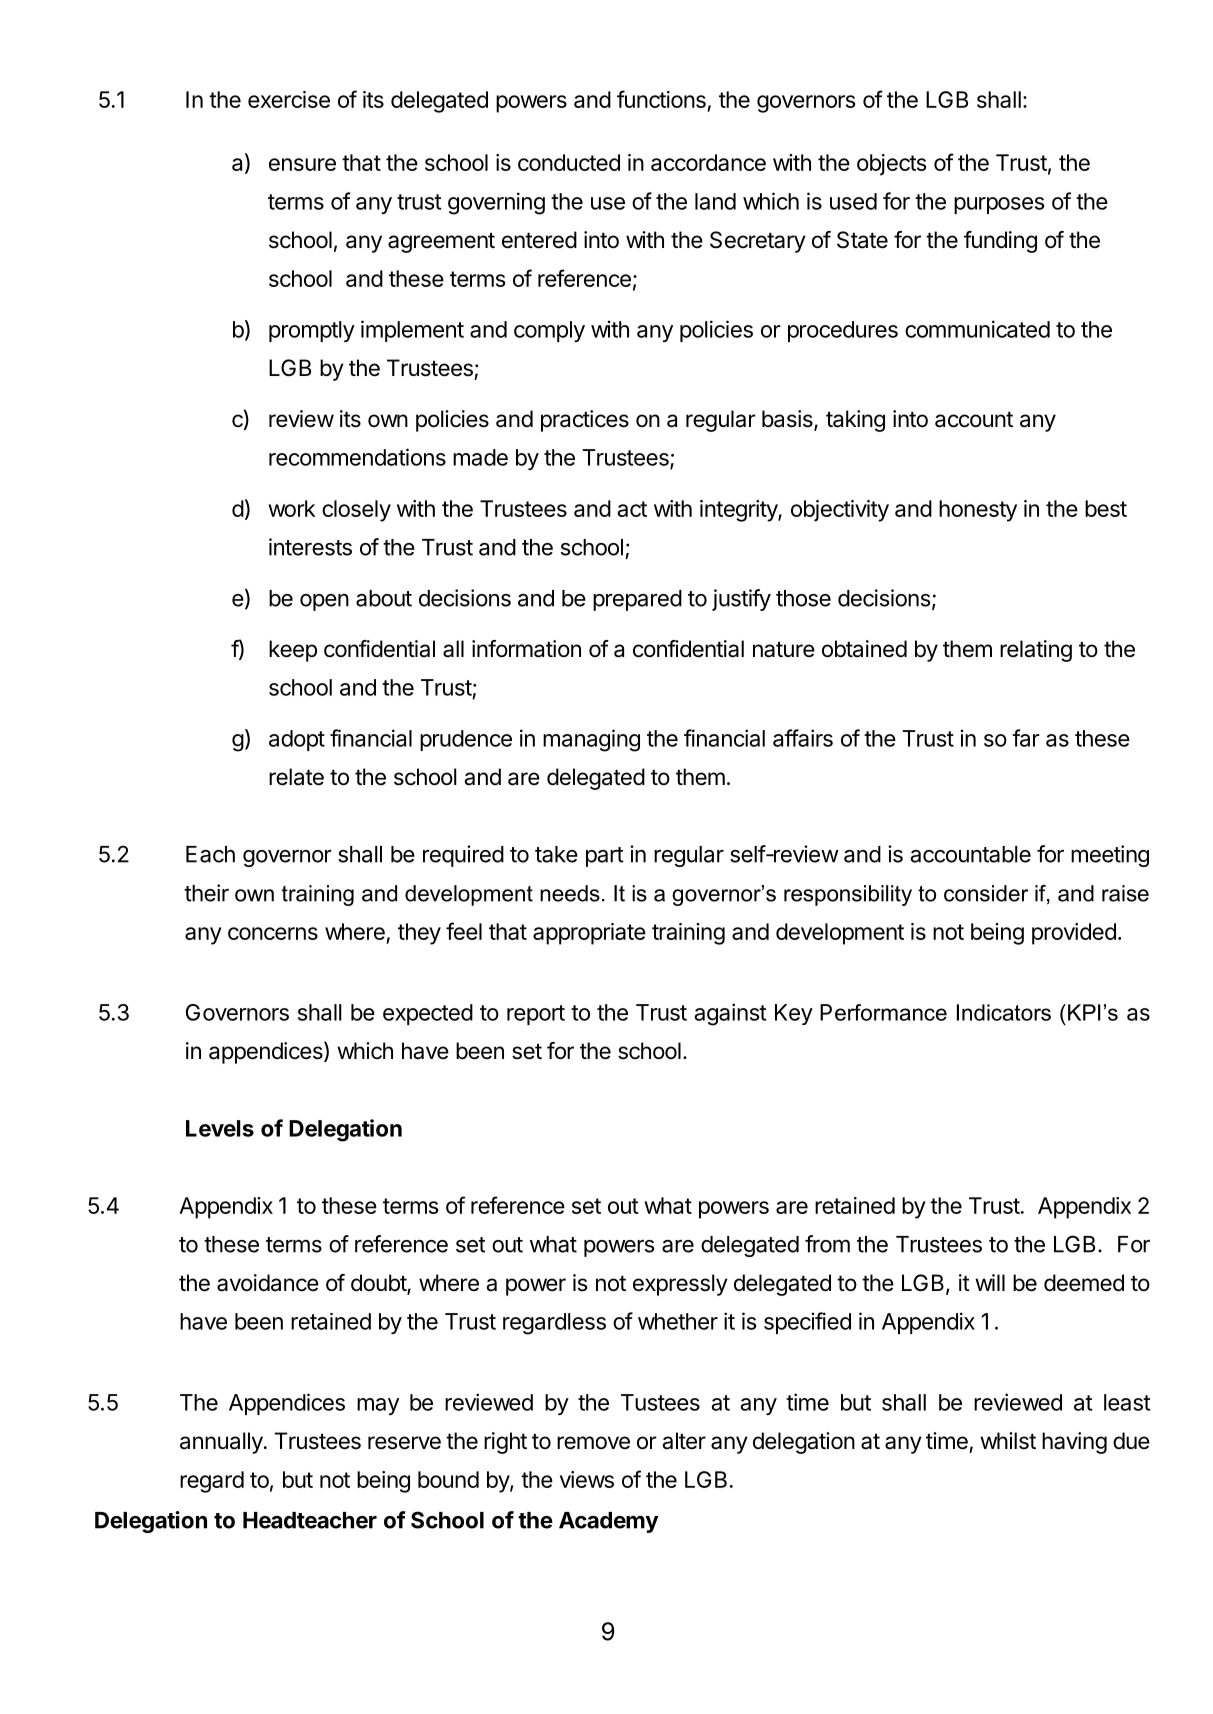 Image resolution: width=1213 pixels, height=1714 pixels. I want to click on purposes, so click(999, 205).
